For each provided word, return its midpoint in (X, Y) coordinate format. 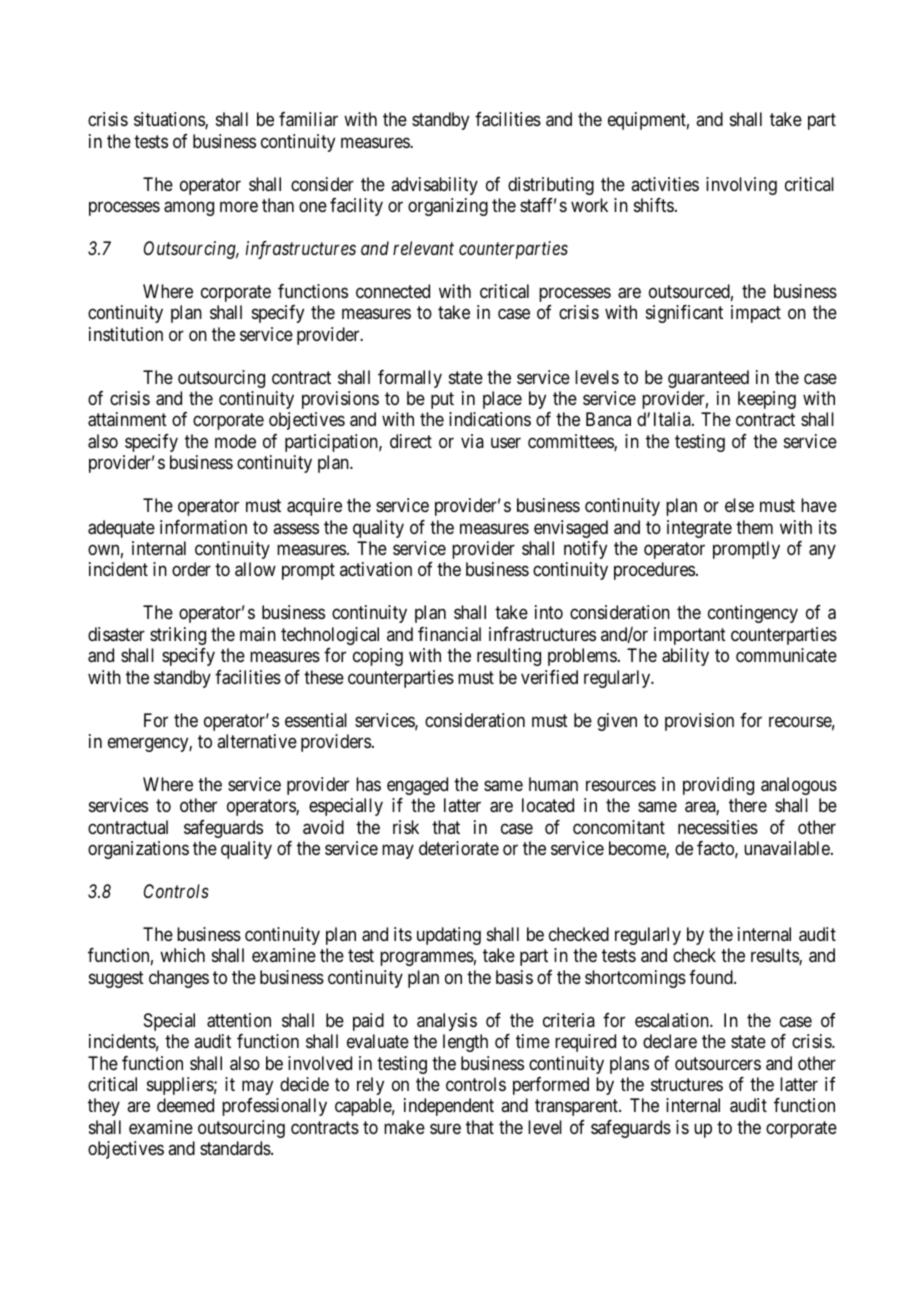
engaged (417, 786)
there (748, 805)
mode (235, 441)
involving (741, 186)
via (472, 441)
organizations (138, 850)
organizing (448, 207)
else (739, 505)
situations (170, 120)
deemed (185, 1105)
